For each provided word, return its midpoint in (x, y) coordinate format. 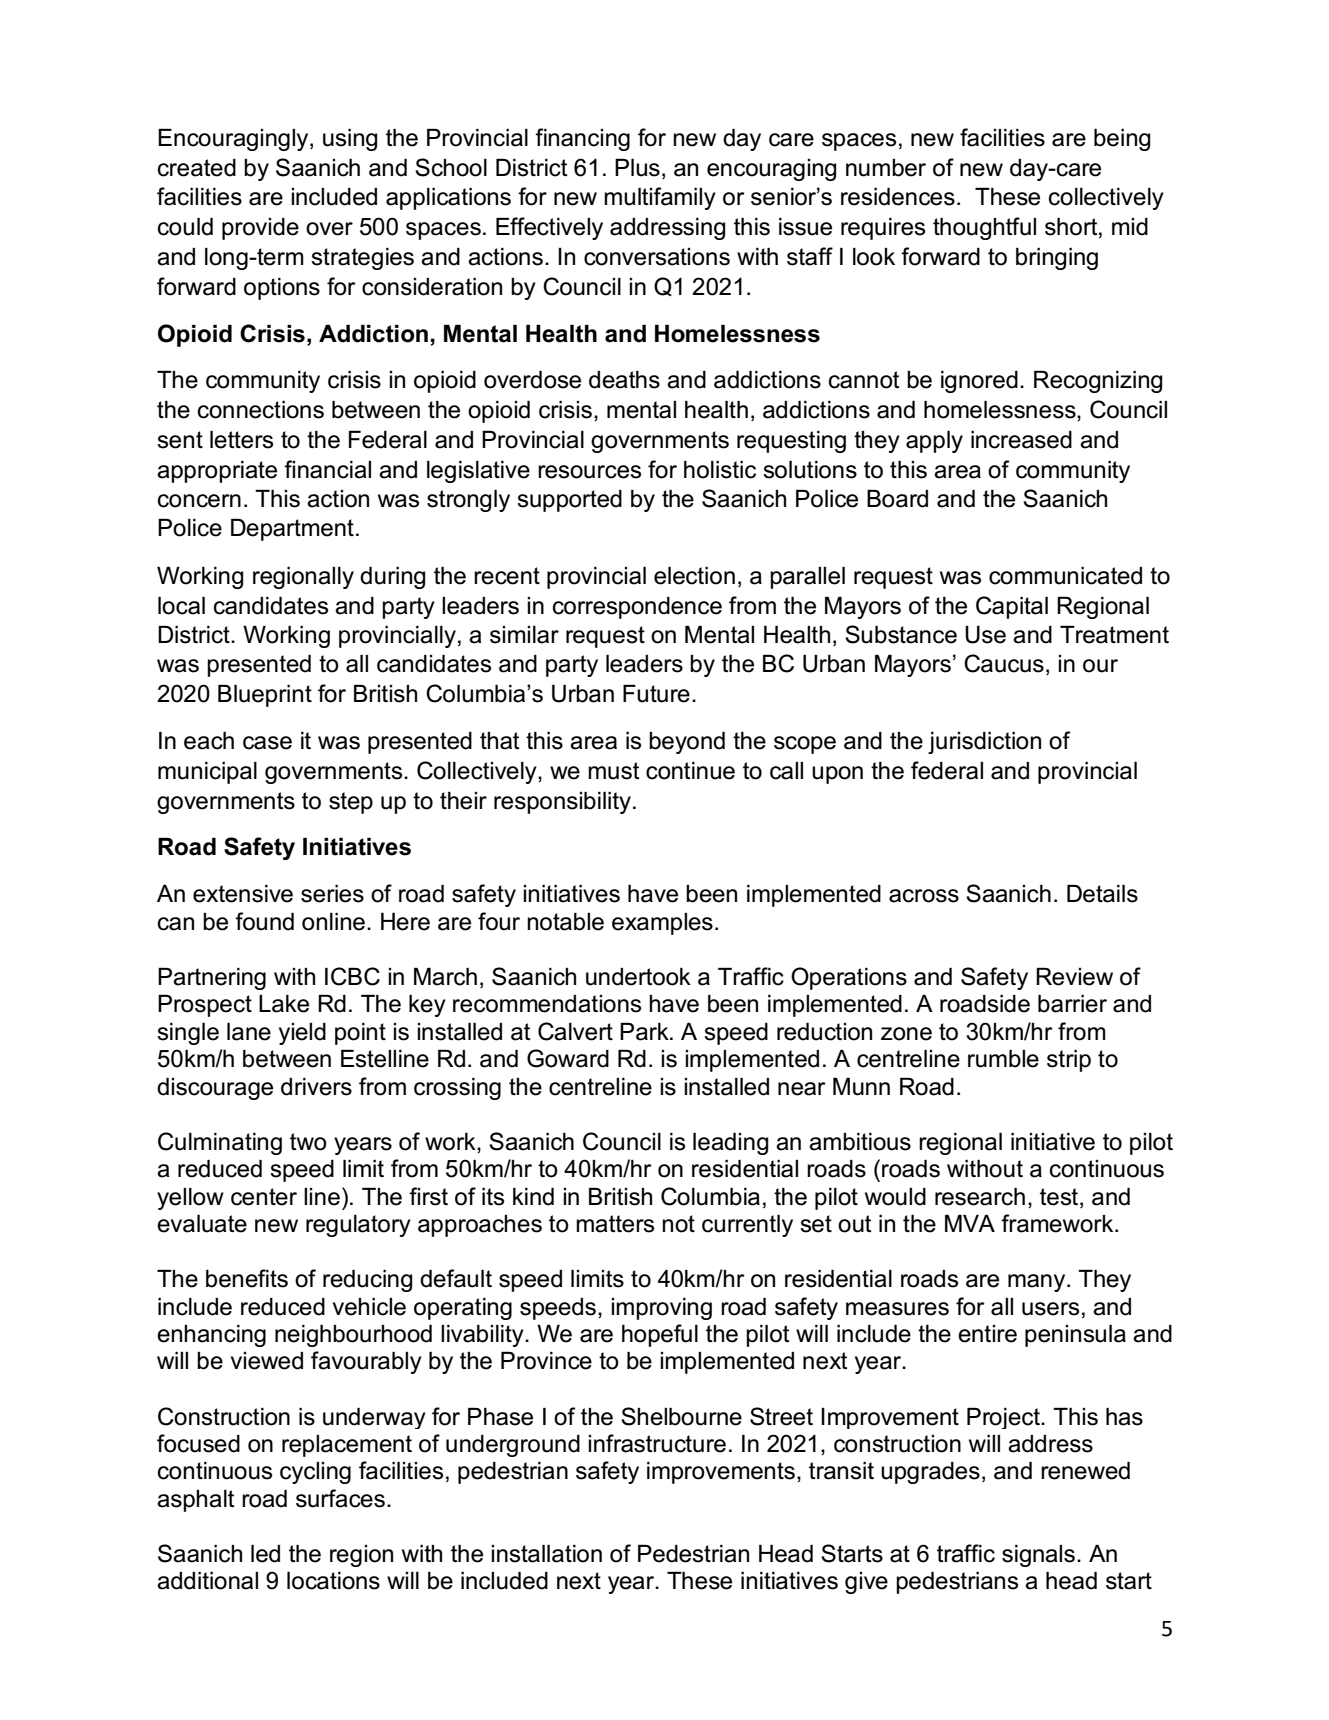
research (980, 1197)
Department (292, 530)
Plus (637, 168)
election (694, 576)
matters (615, 1224)
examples (662, 924)
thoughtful (984, 228)
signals (1038, 1556)
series (332, 894)
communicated (1065, 576)
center (264, 1197)
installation (546, 1554)
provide (260, 229)
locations (333, 1581)
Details (1102, 894)
